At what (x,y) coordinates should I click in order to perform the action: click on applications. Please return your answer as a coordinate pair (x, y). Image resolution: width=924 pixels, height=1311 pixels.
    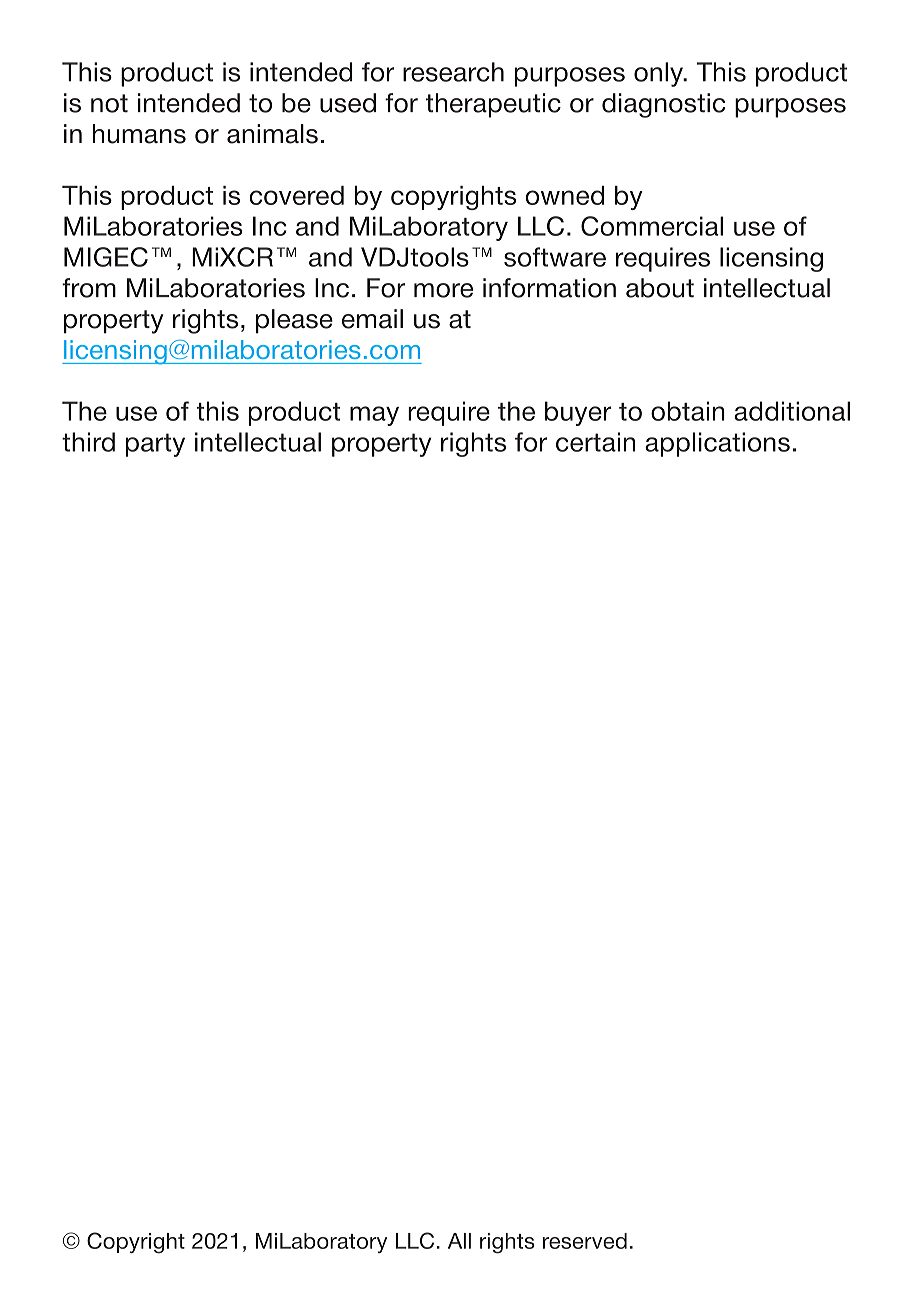
    Looking at the image, I should click on (717, 444).
